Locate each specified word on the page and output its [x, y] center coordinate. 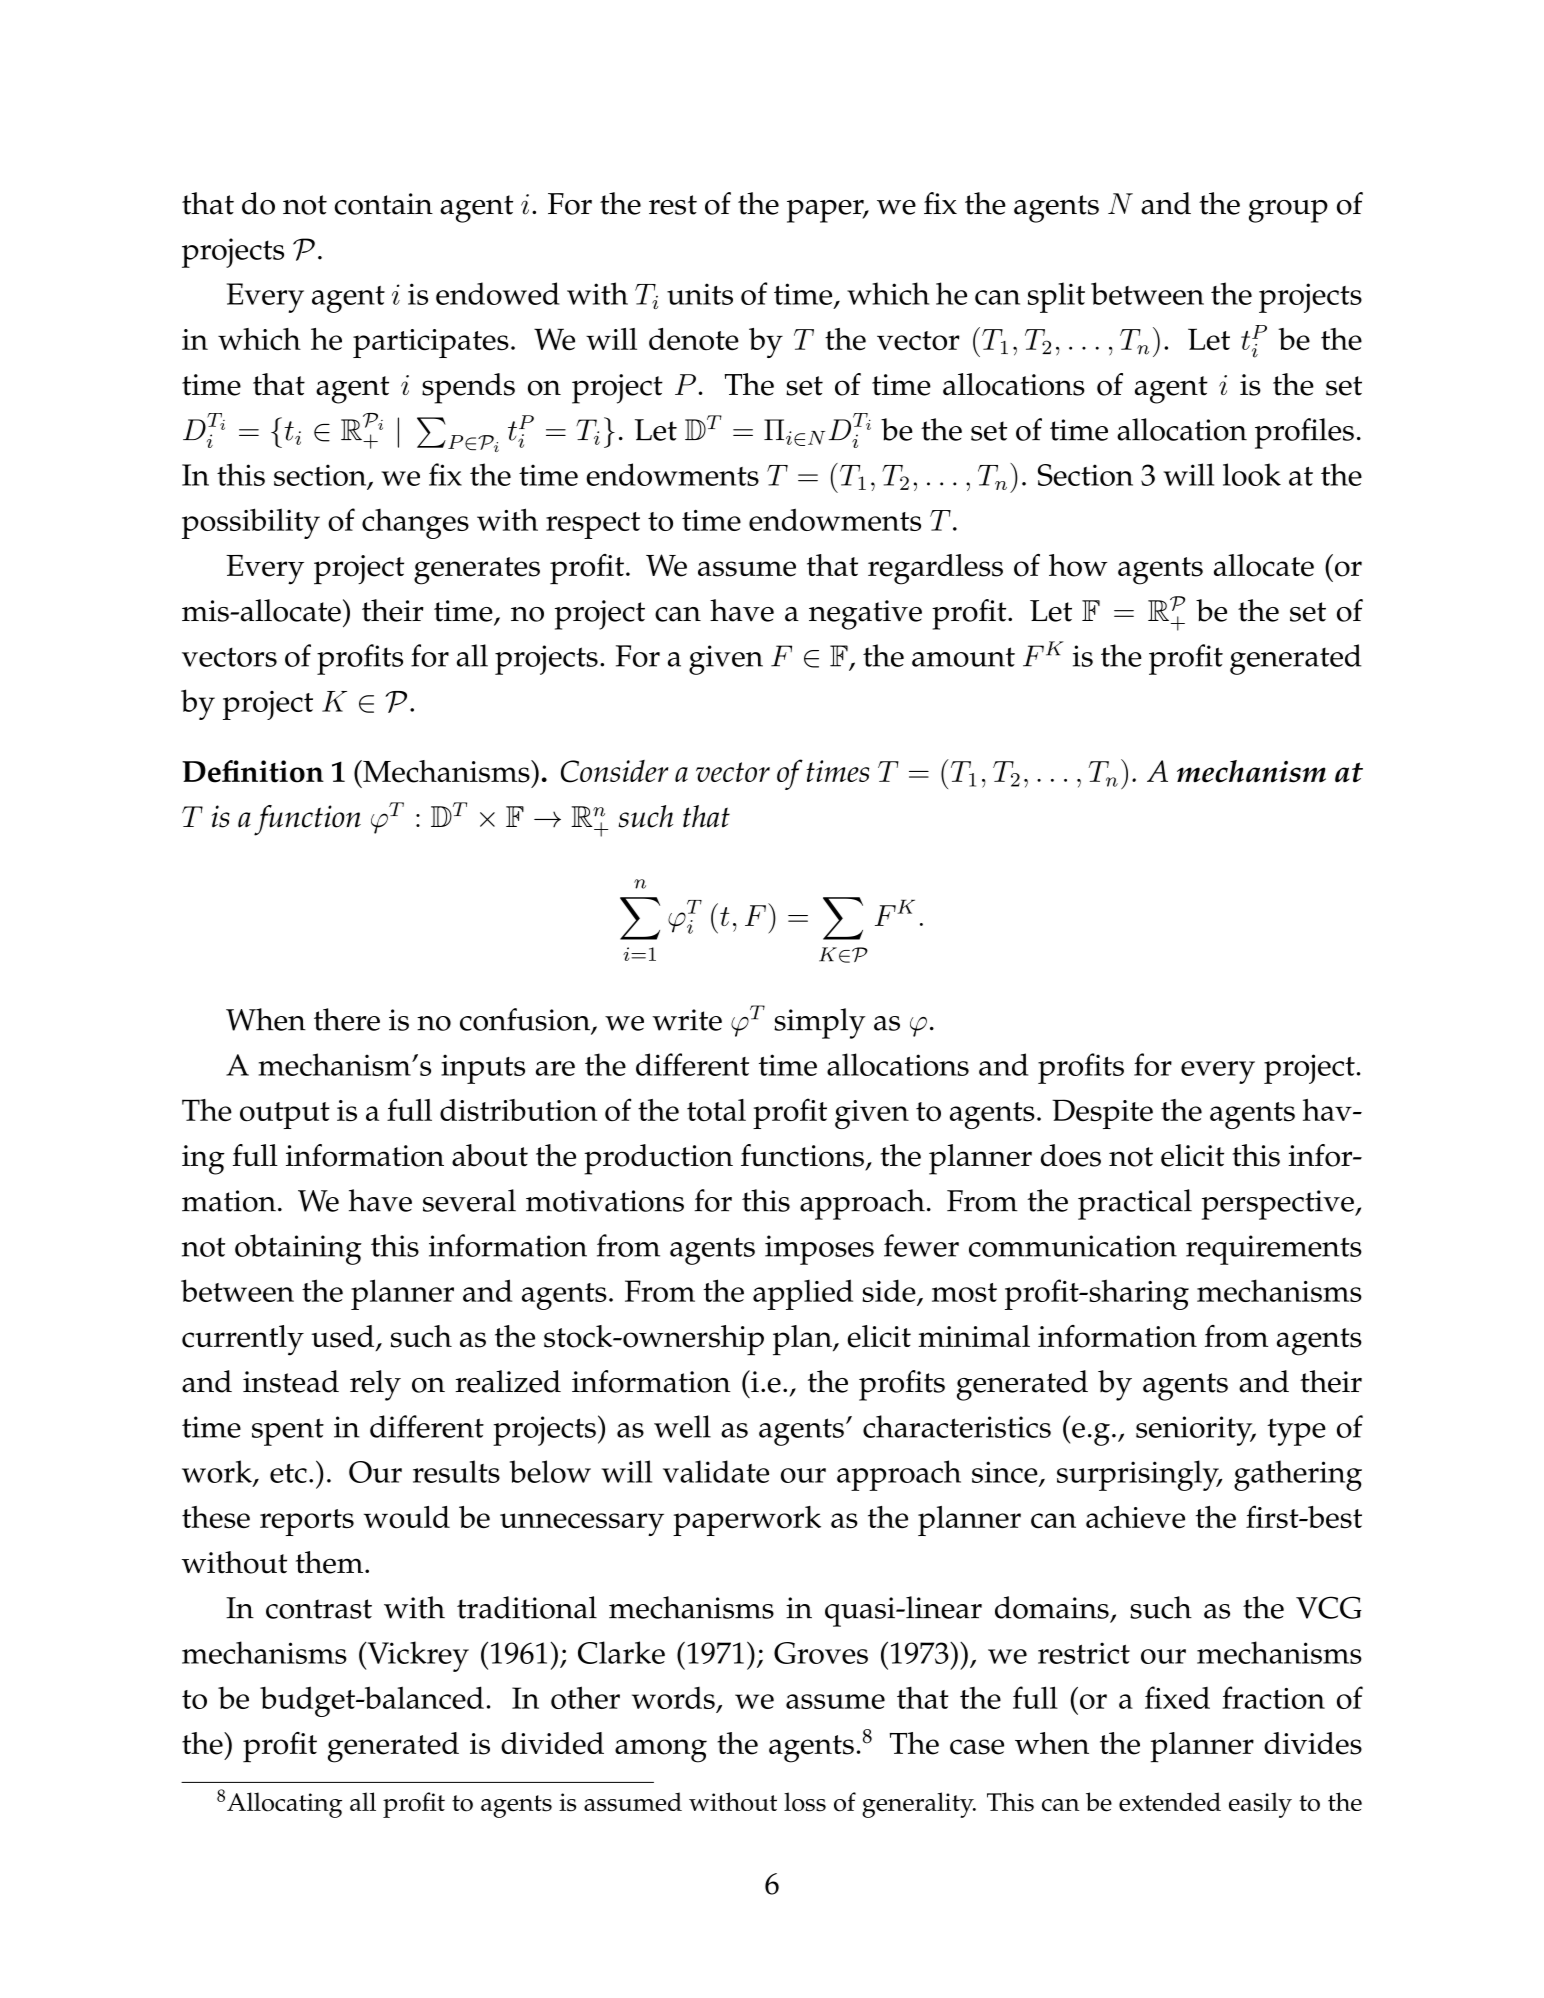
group [1288, 211]
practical [1135, 1204]
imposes [819, 1250]
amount [963, 657]
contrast [319, 1609]
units [700, 294]
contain [384, 204]
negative [865, 615]
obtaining [298, 1249]
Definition [253, 771]
